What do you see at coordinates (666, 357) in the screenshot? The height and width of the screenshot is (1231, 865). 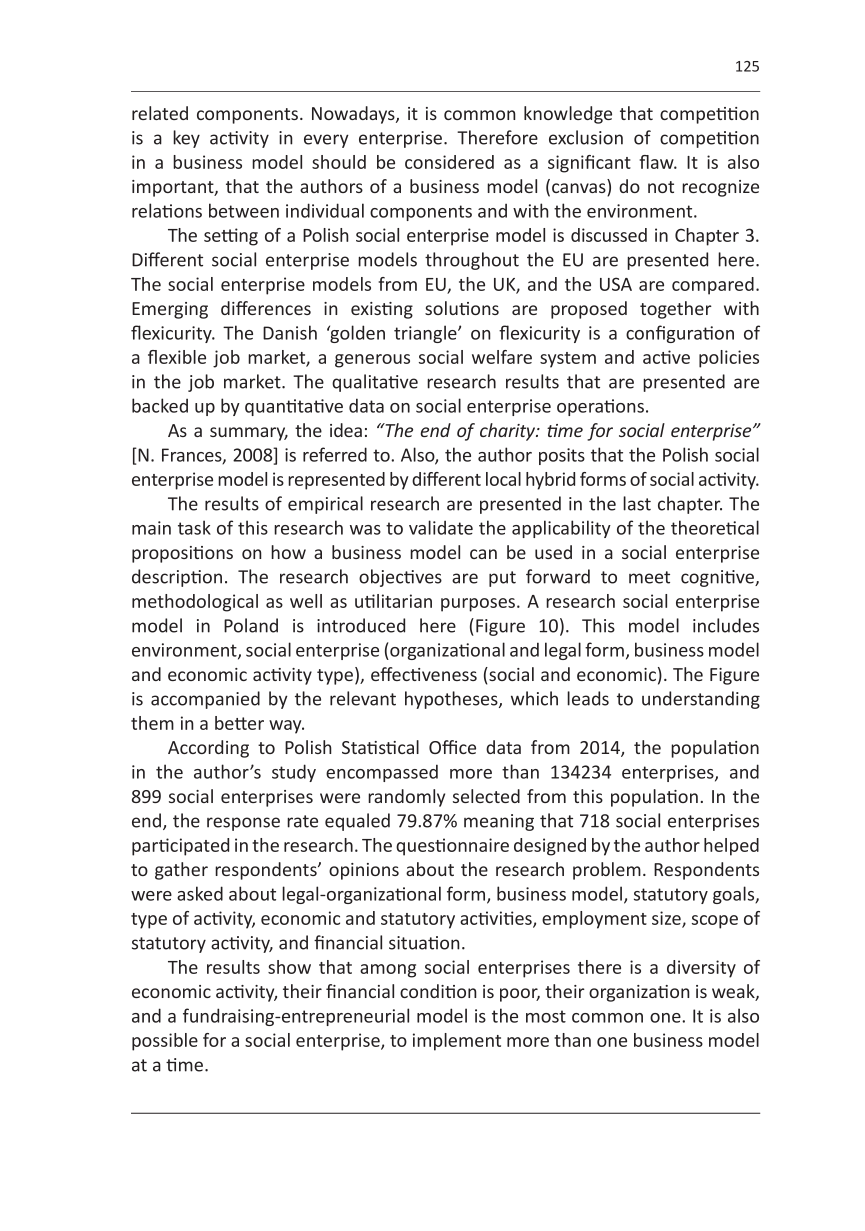 I see `active` at bounding box center [666, 357].
